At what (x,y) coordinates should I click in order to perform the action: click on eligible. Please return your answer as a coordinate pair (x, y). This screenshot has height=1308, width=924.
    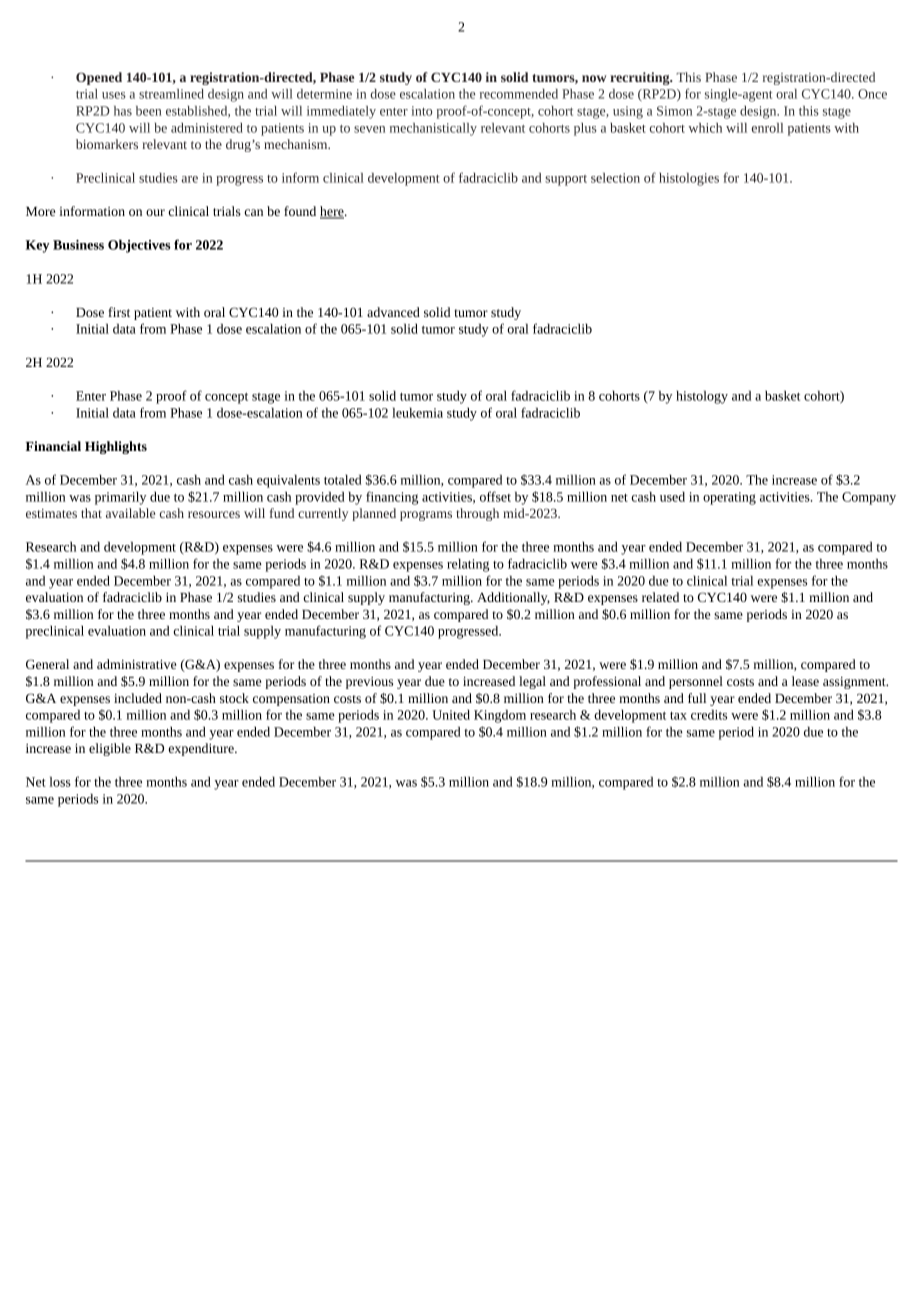
    Looking at the image, I should click on (110, 749).
